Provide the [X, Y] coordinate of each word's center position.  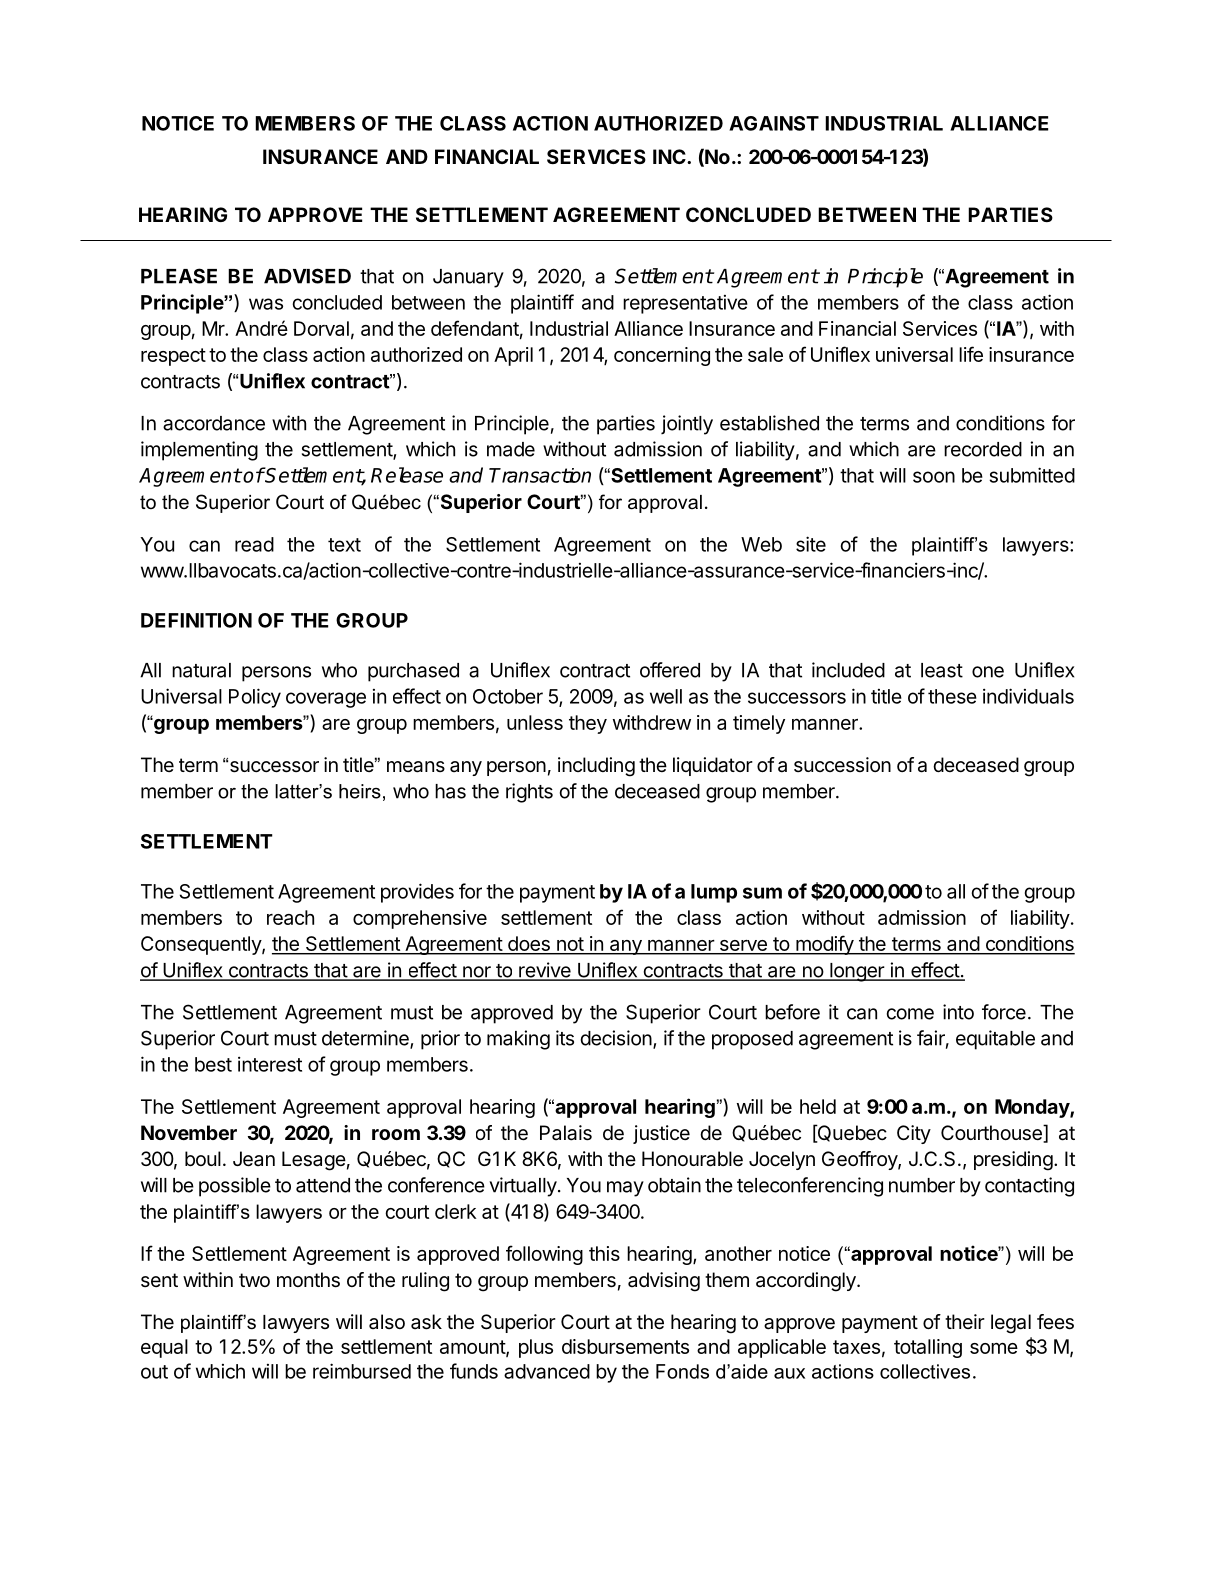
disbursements [625, 1346]
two [254, 1280]
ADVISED [307, 276]
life [971, 354]
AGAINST [774, 123]
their [965, 1321]
